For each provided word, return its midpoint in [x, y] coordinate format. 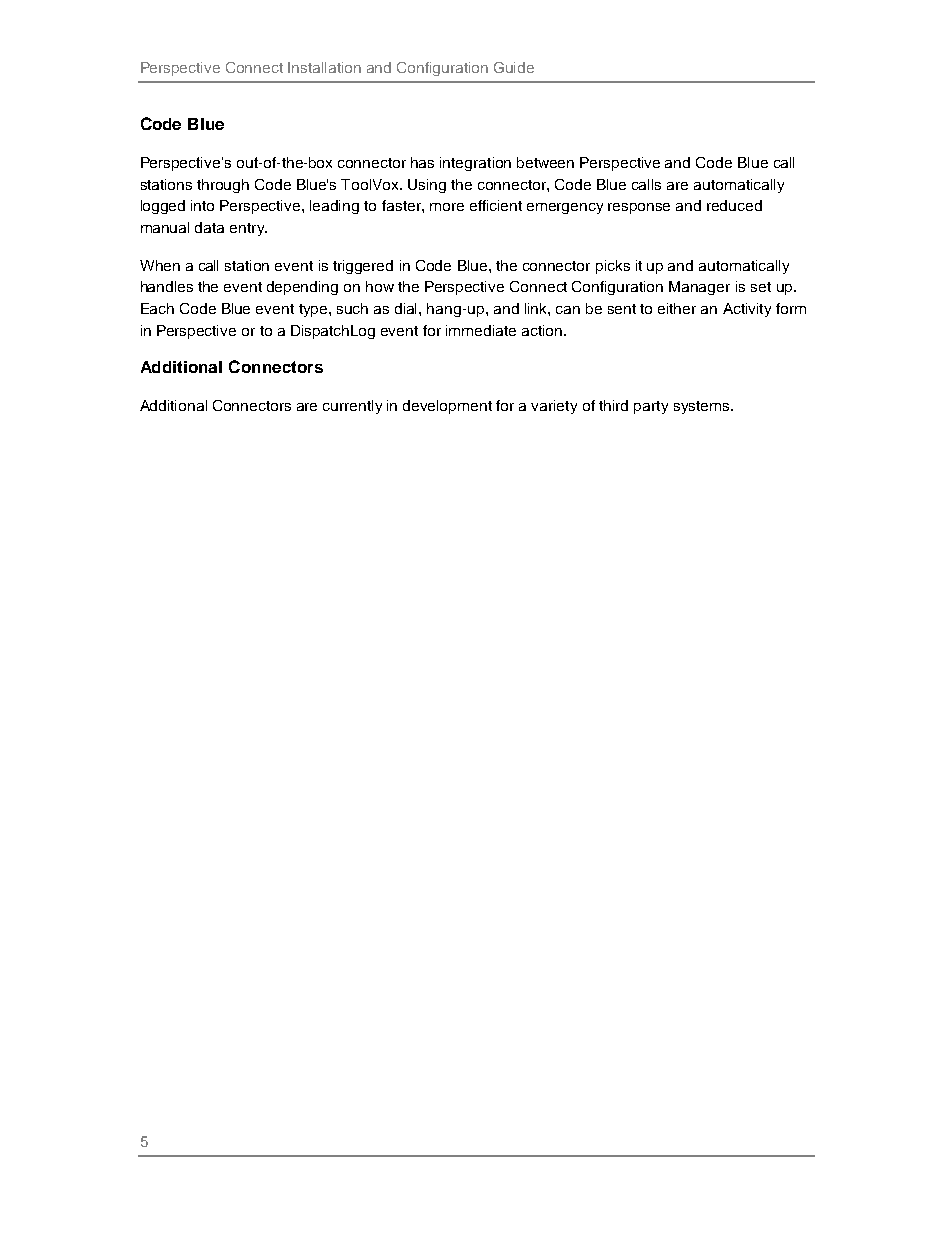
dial [407, 308]
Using [427, 186]
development [447, 407]
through [223, 186]
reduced [734, 205]
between [545, 162]
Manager [699, 288]
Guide [514, 67]
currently [352, 407]
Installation [324, 67]
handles [167, 286]
